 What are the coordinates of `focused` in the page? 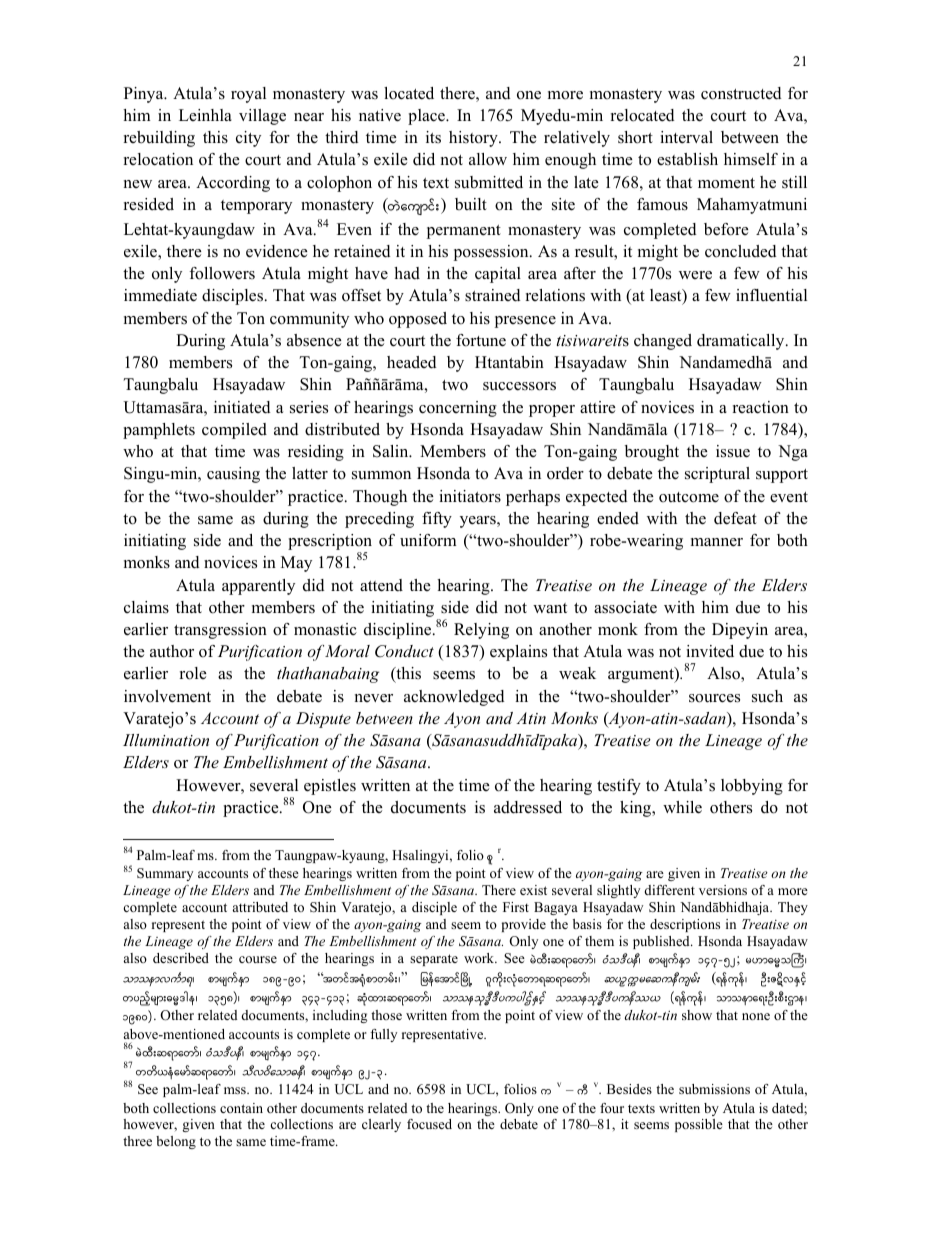 It's located at (429, 1124).
